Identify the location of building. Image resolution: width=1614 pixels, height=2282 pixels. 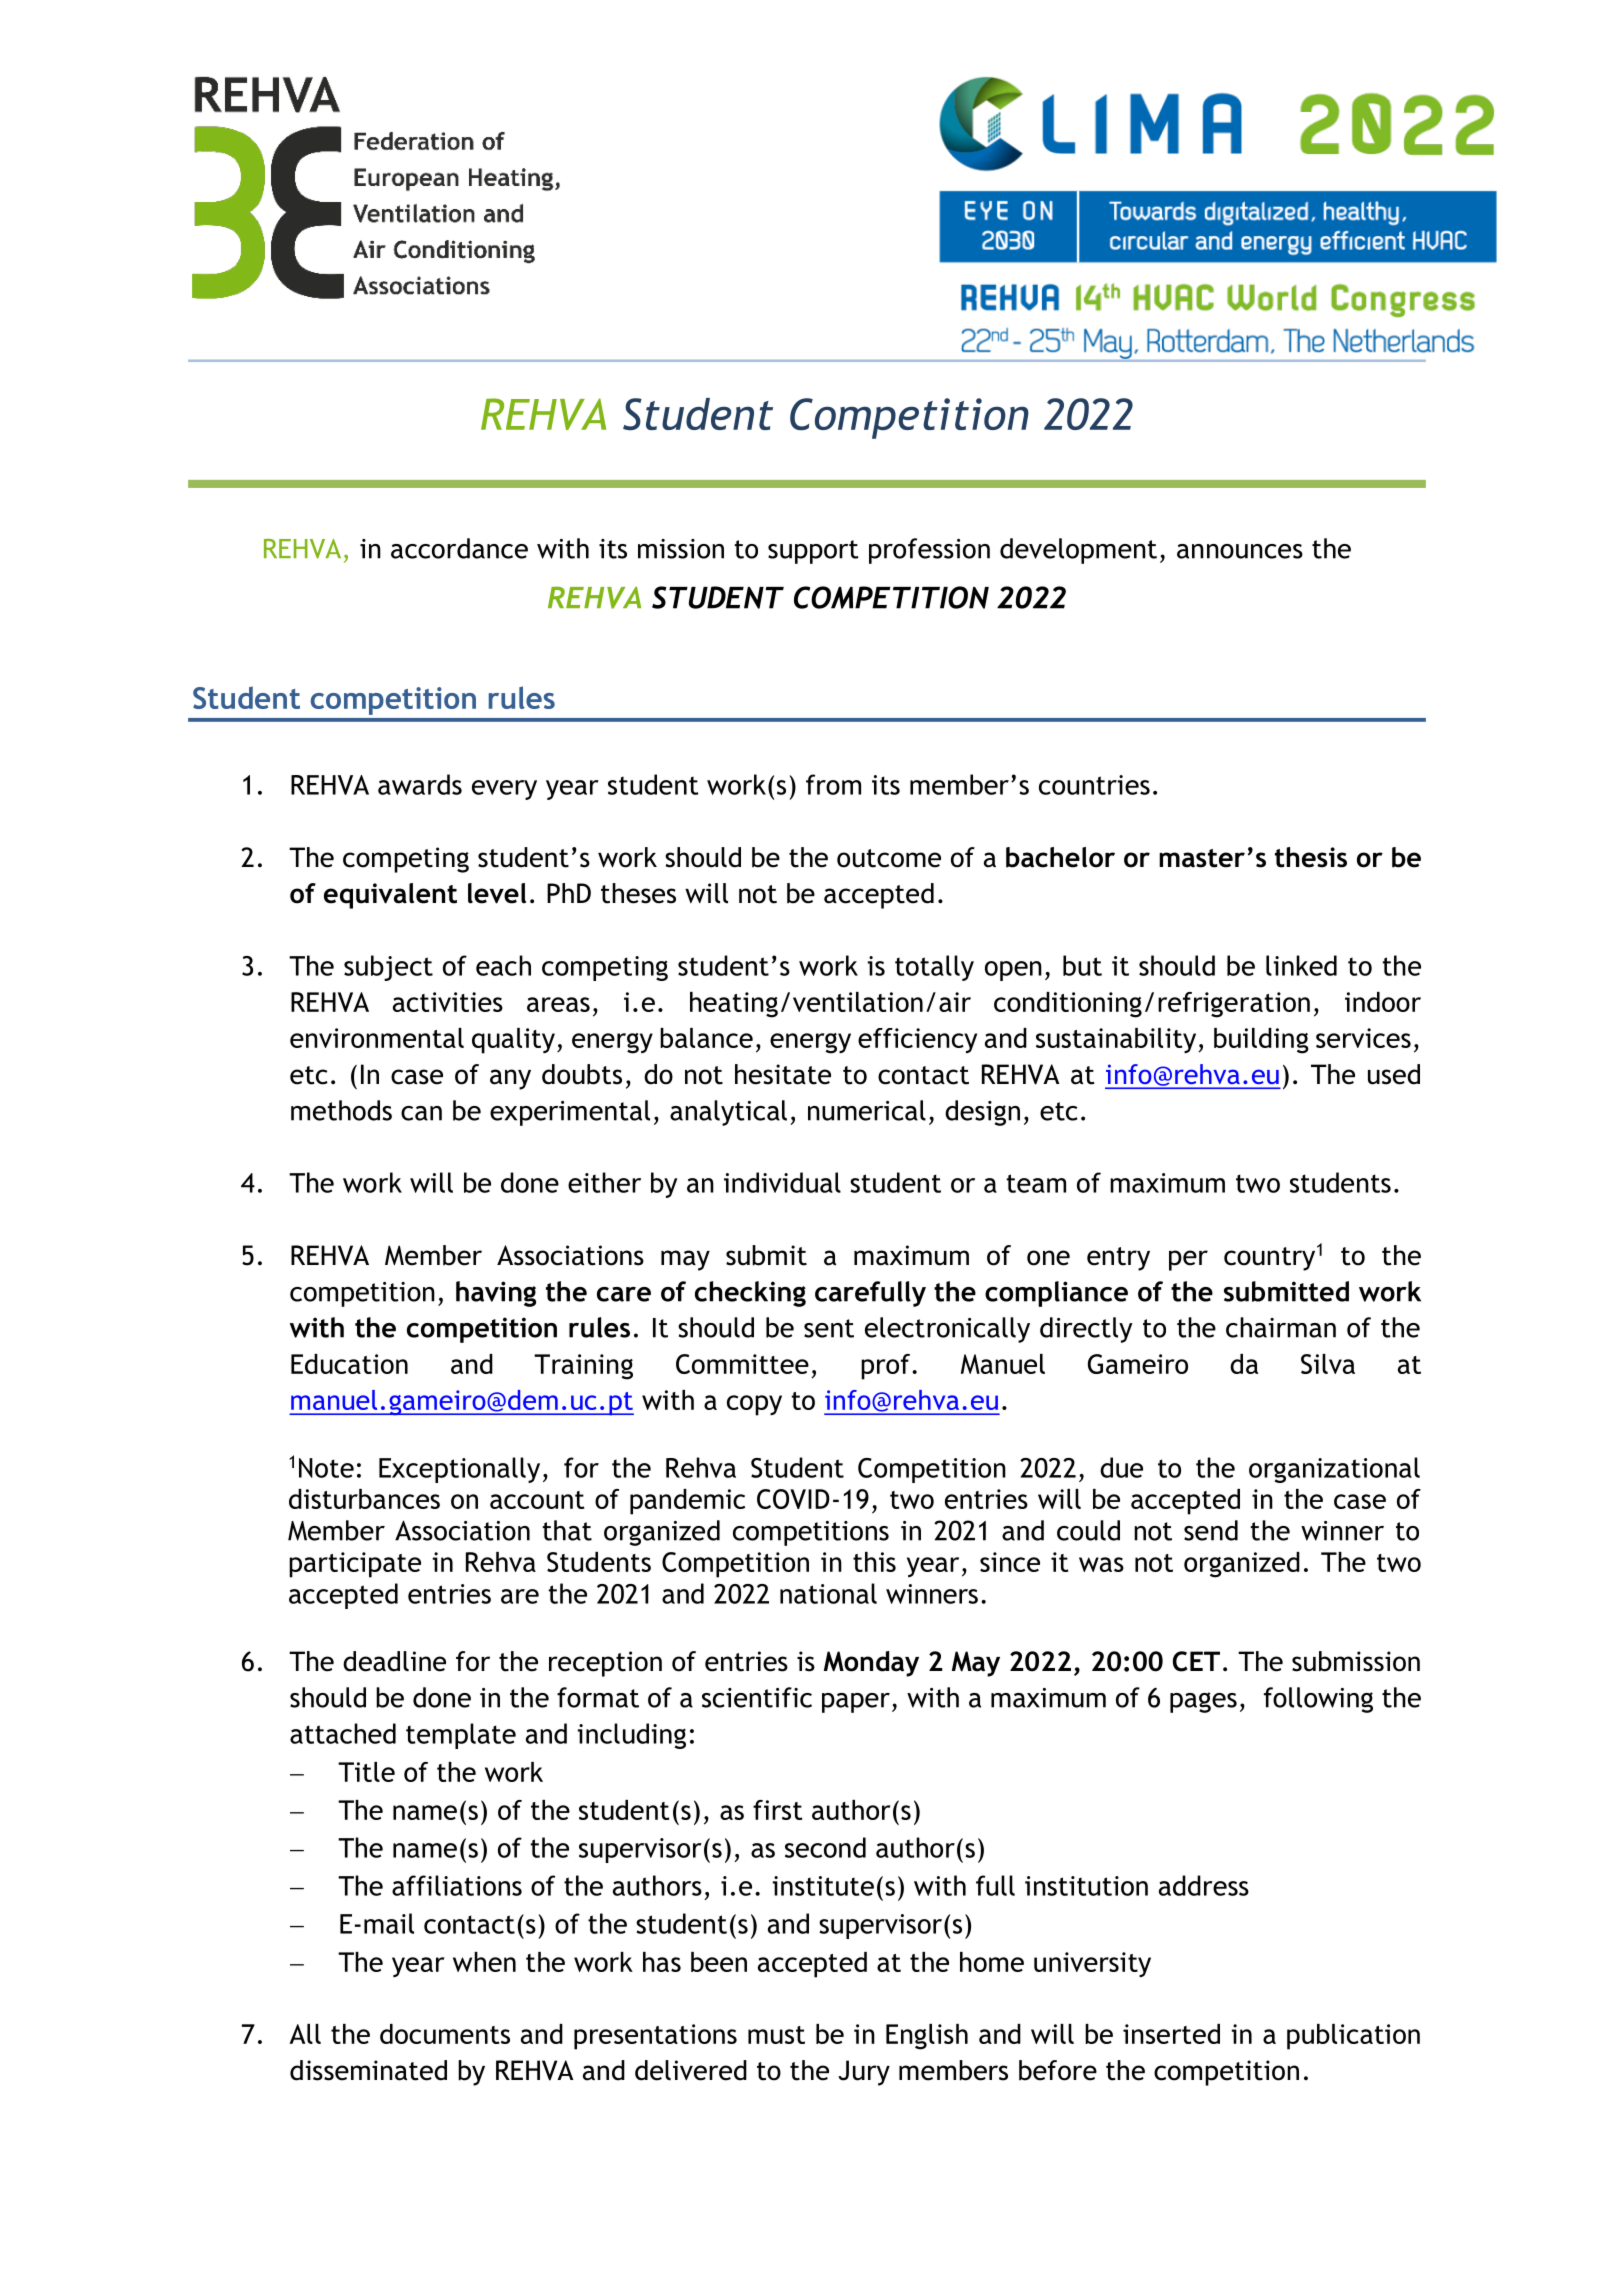
(1261, 1041).
